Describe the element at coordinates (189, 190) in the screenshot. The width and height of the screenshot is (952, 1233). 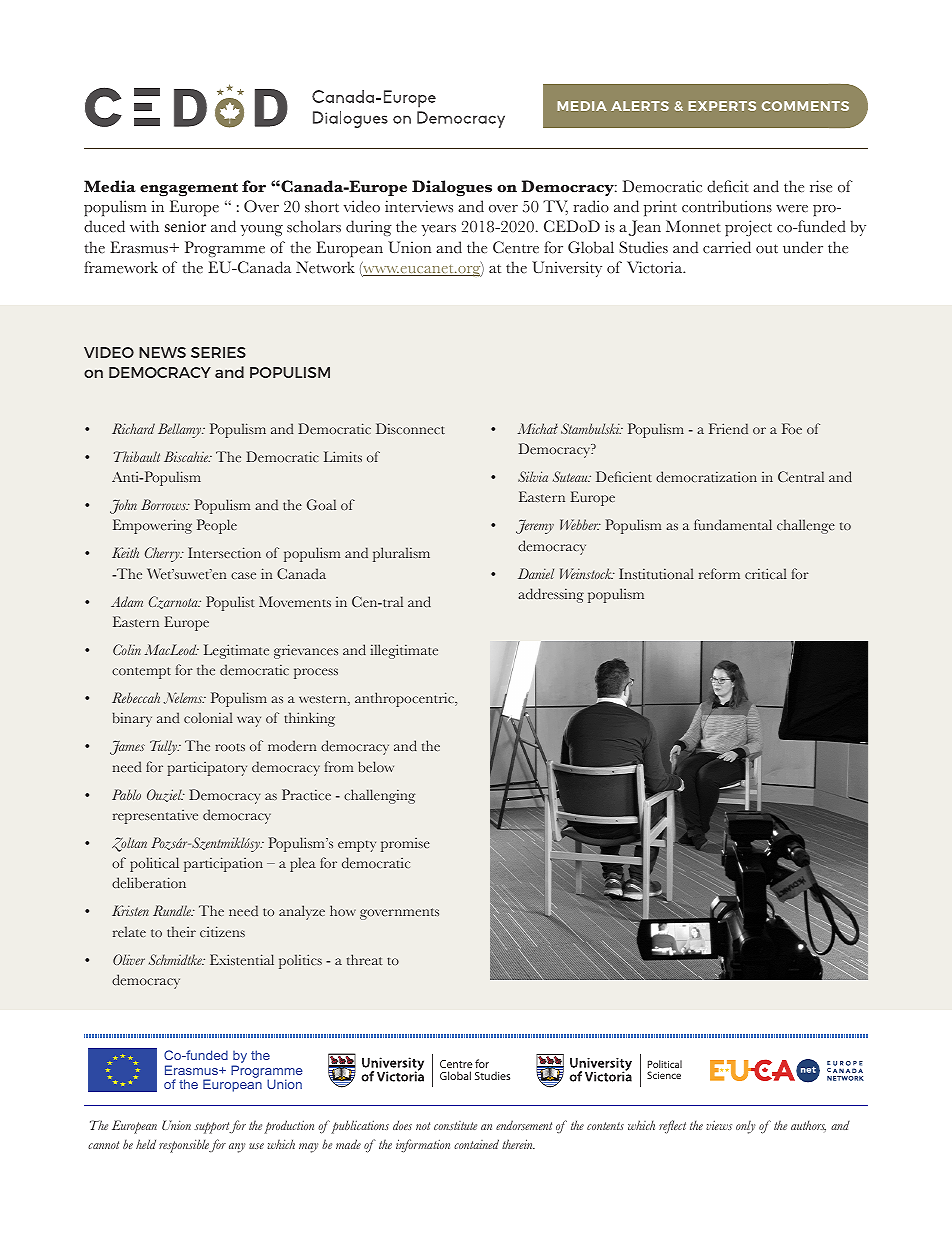
I see `engagement` at that location.
